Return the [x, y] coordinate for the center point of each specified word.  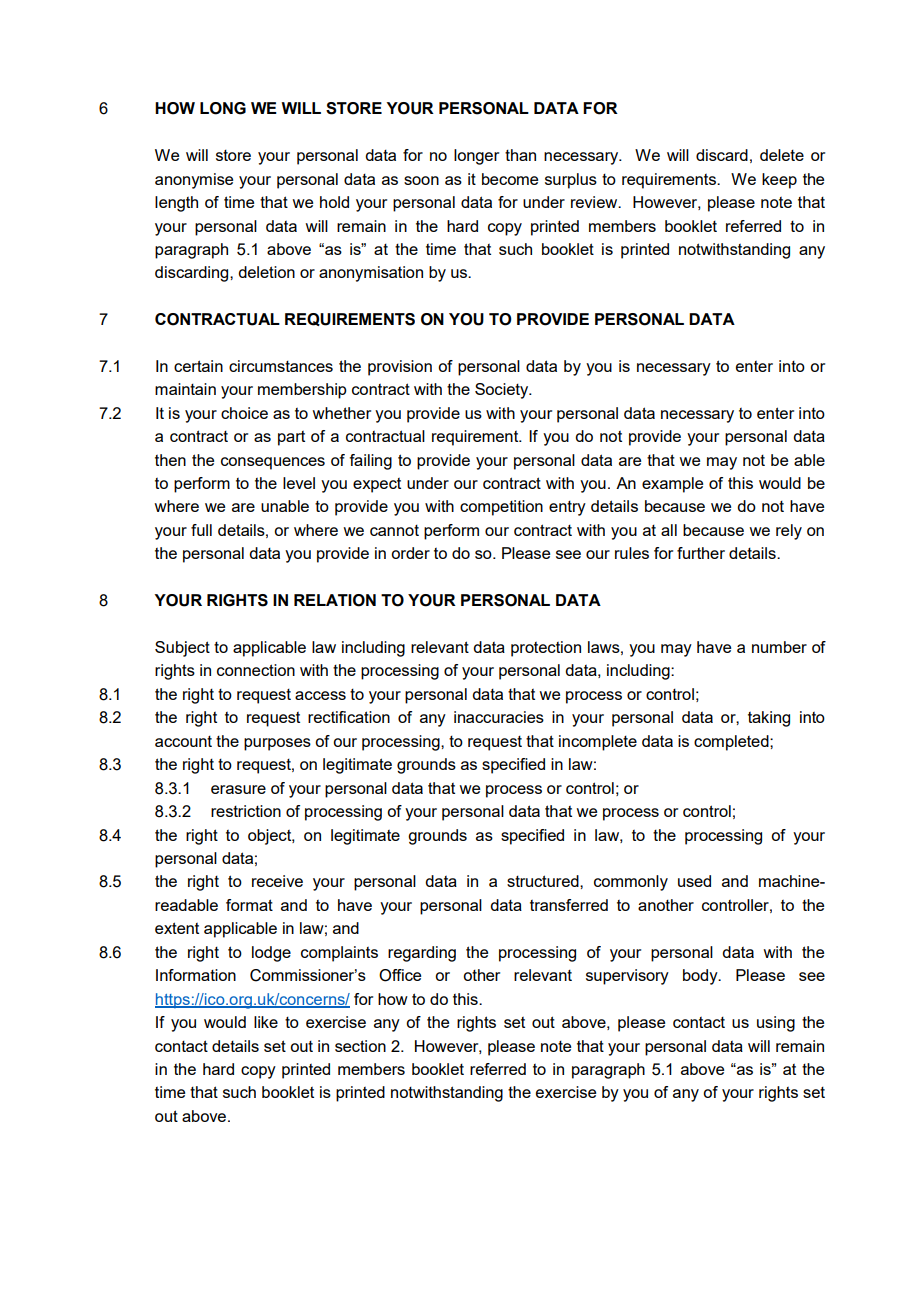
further [701, 553]
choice [244, 413]
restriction [246, 811]
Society [503, 391]
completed [732, 743]
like [266, 1022]
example [672, 485]
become [510, 179]
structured [544, 881]
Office [400, 975]
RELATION [335, 600]
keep [779, 181]
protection [546, 649]
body [701, 977]
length [176, 204]
